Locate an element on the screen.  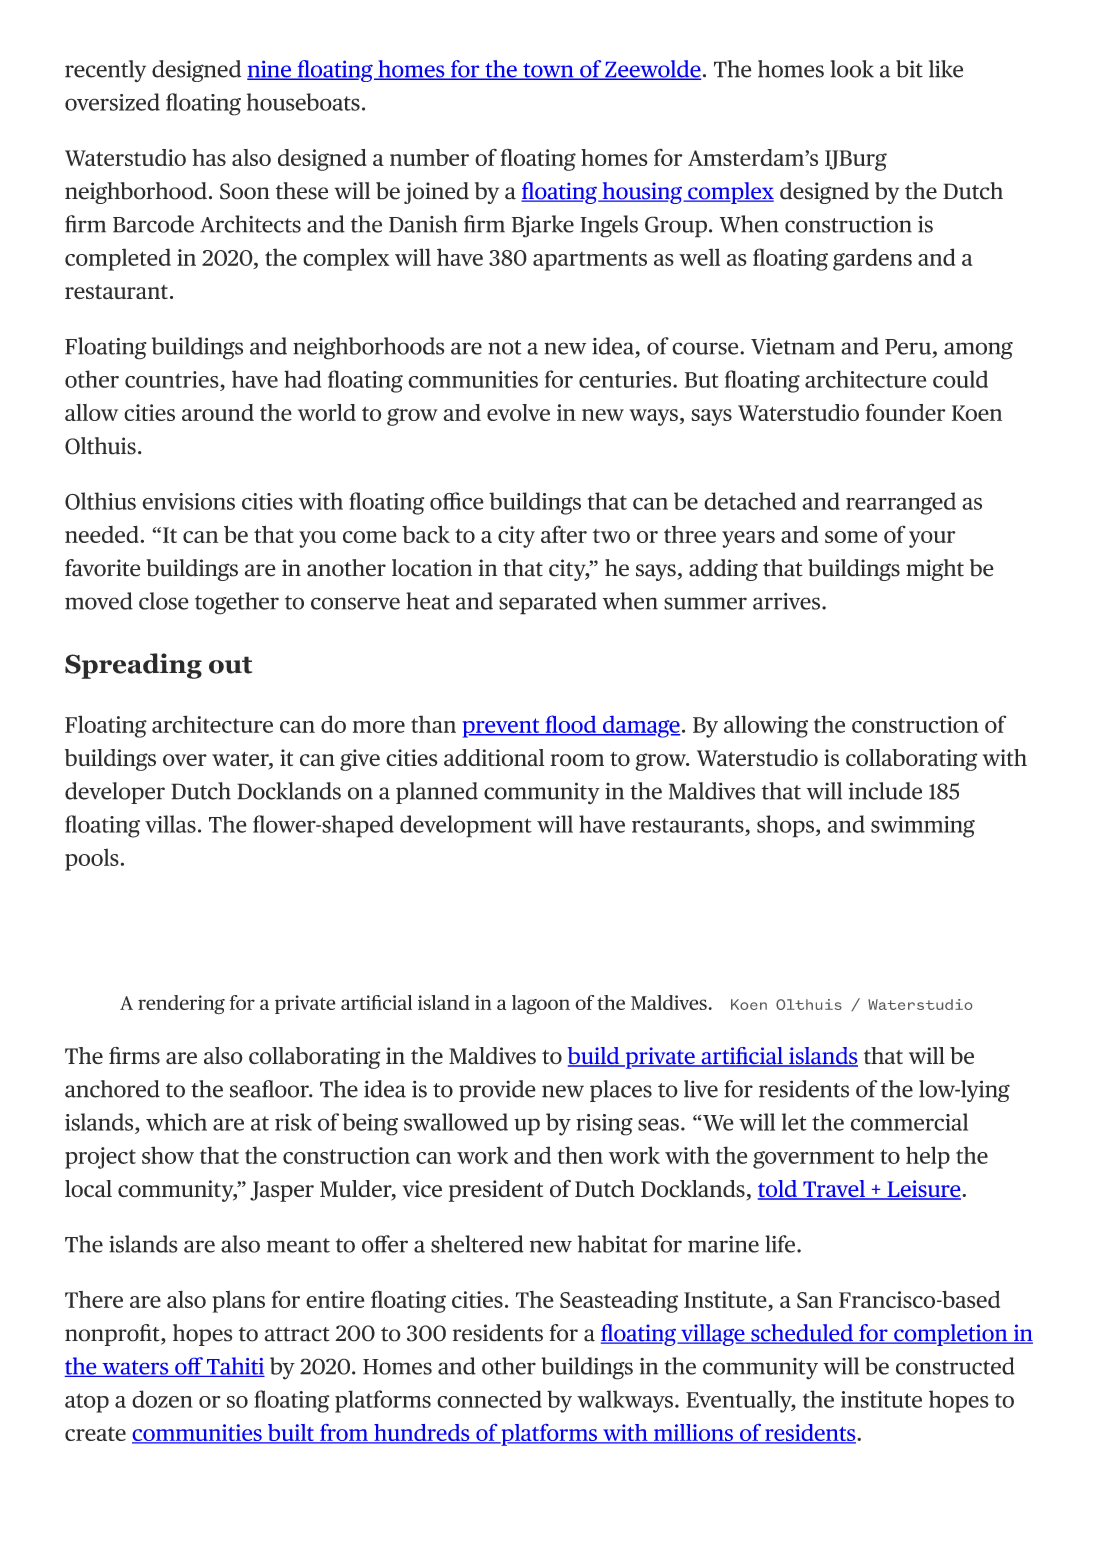
dozen is located at coordinates (162, 1399).
